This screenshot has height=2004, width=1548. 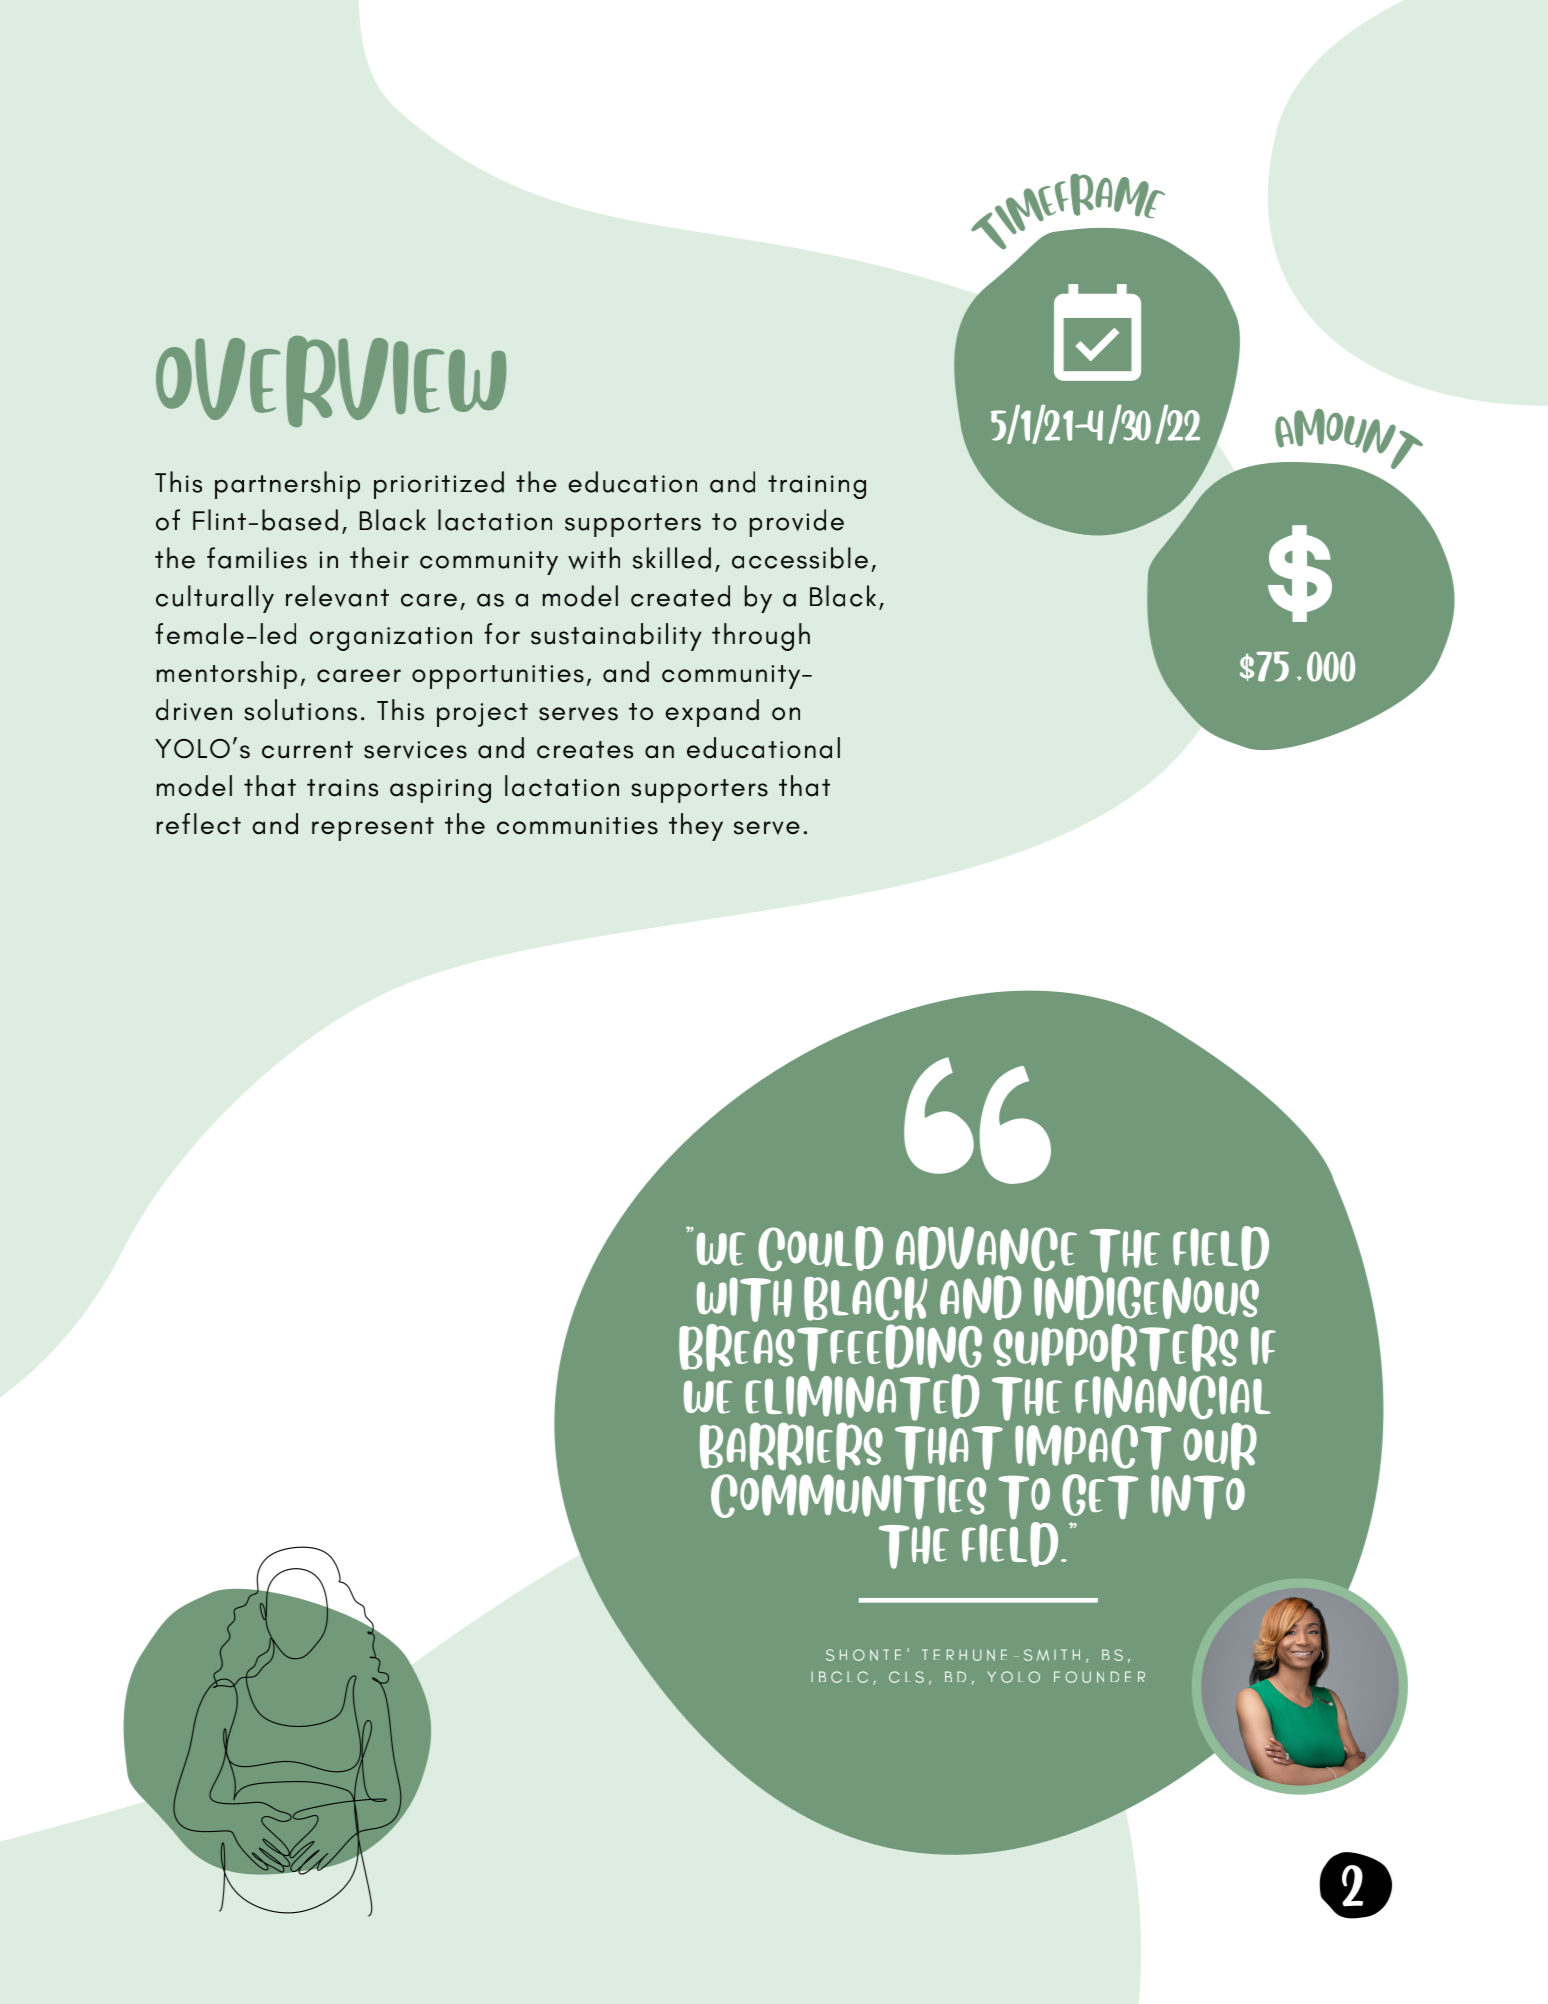 What do you see at coordinates (862, 1398) in the screenshot?
I see `ELIMINATED` at bounding box center [862, 1398].
